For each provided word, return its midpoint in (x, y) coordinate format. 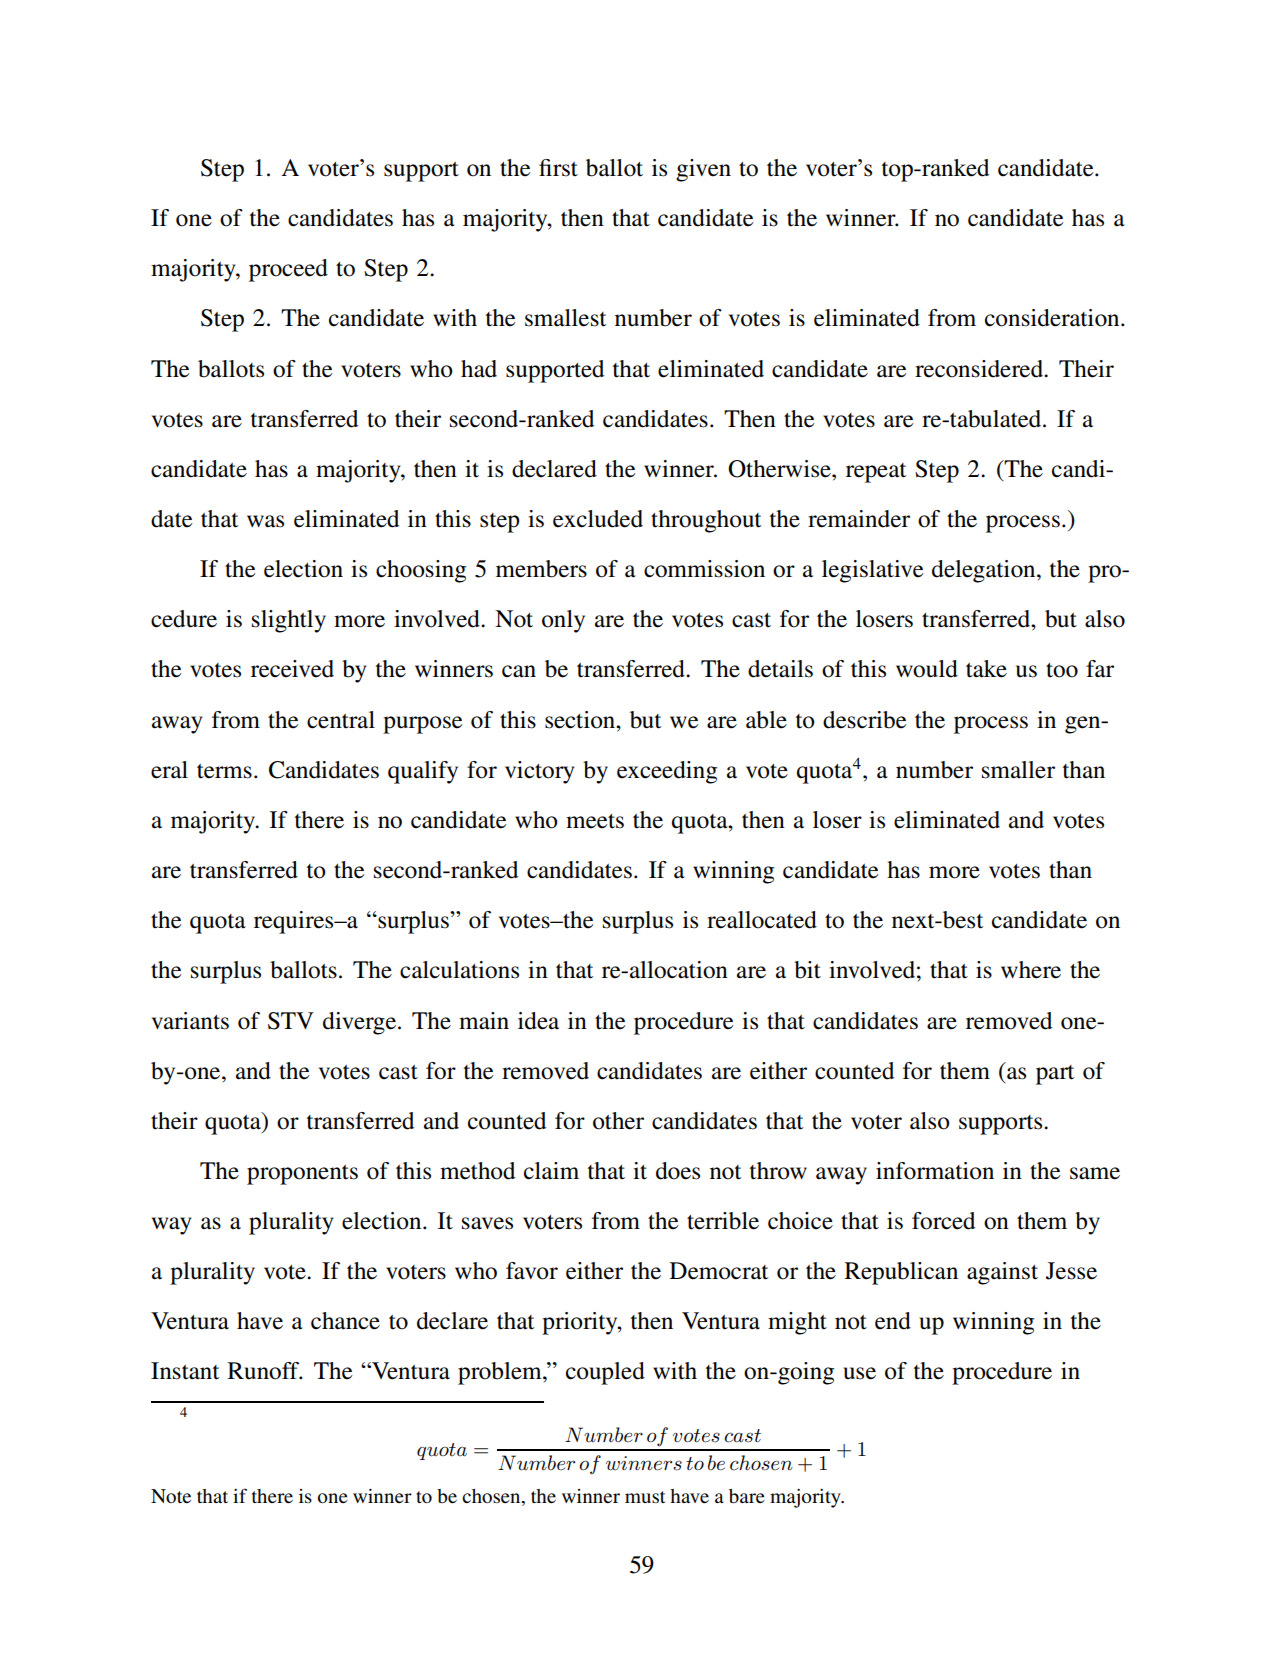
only (563, 621)
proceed (288, 270)
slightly (289, 621)
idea (538, 1021)
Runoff (264, 1371)
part (1055, 1075)
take (986, 669)
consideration (1053, 318)
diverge (361, 1023)
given (703, 170)
